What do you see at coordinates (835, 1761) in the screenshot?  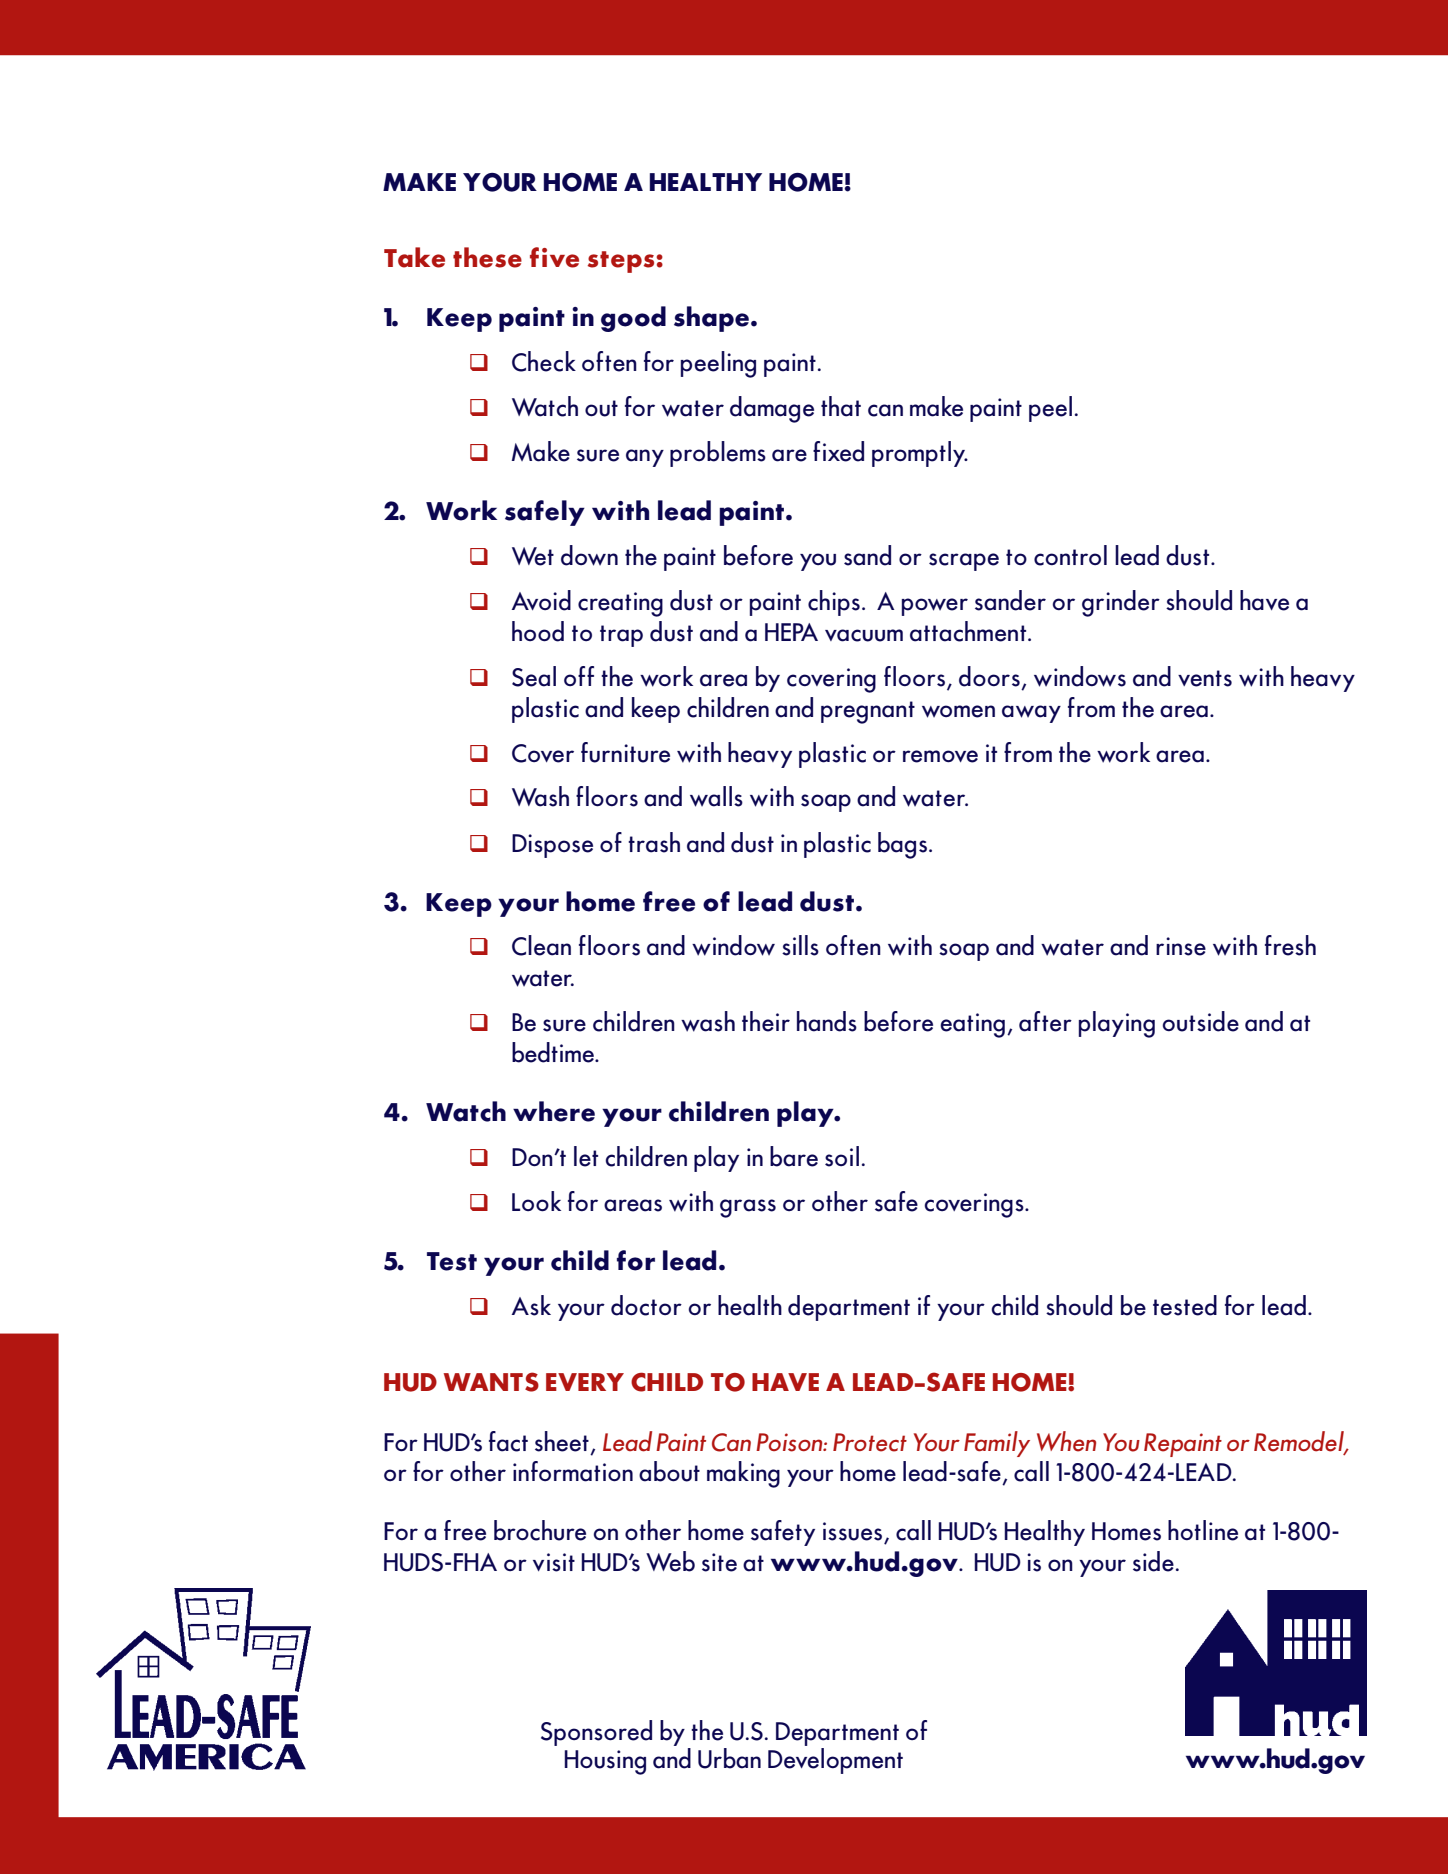 I see `Development` at bounding box center [835, 1761].
